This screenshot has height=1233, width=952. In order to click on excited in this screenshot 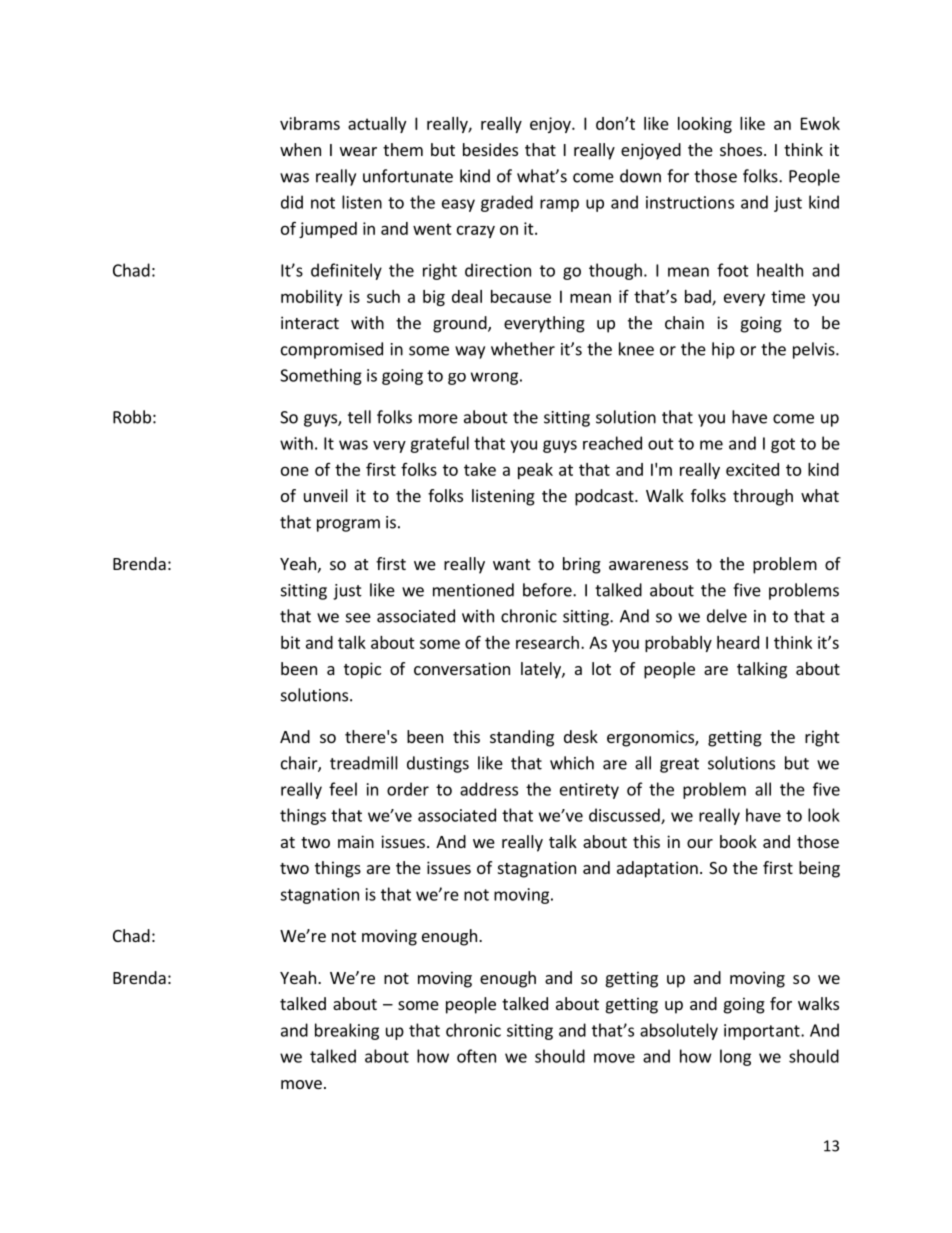, I will do `click(752, 469)`.
